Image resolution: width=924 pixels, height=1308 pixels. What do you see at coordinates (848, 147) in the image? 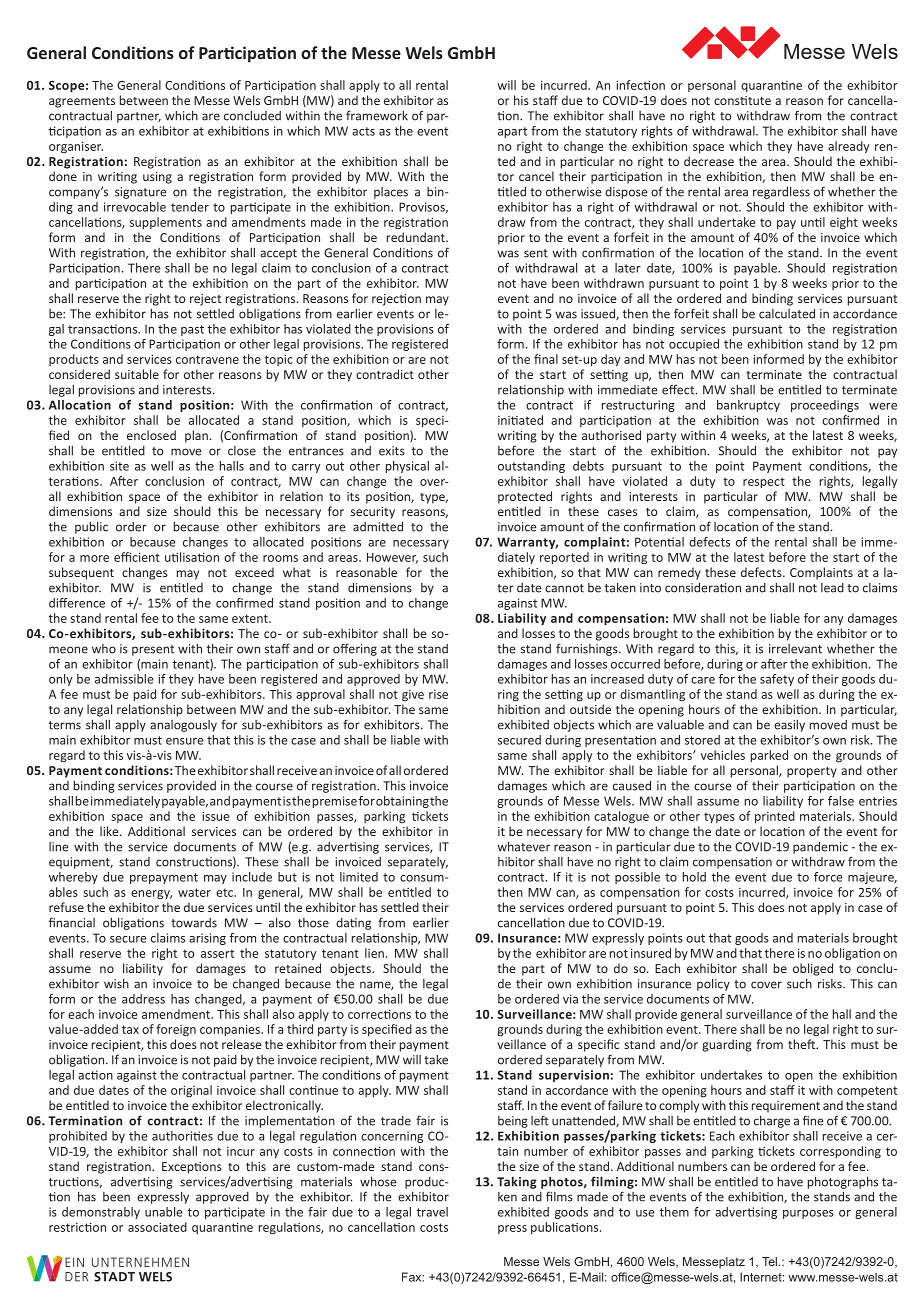
I see `already` at bounding box center [848, 147].
